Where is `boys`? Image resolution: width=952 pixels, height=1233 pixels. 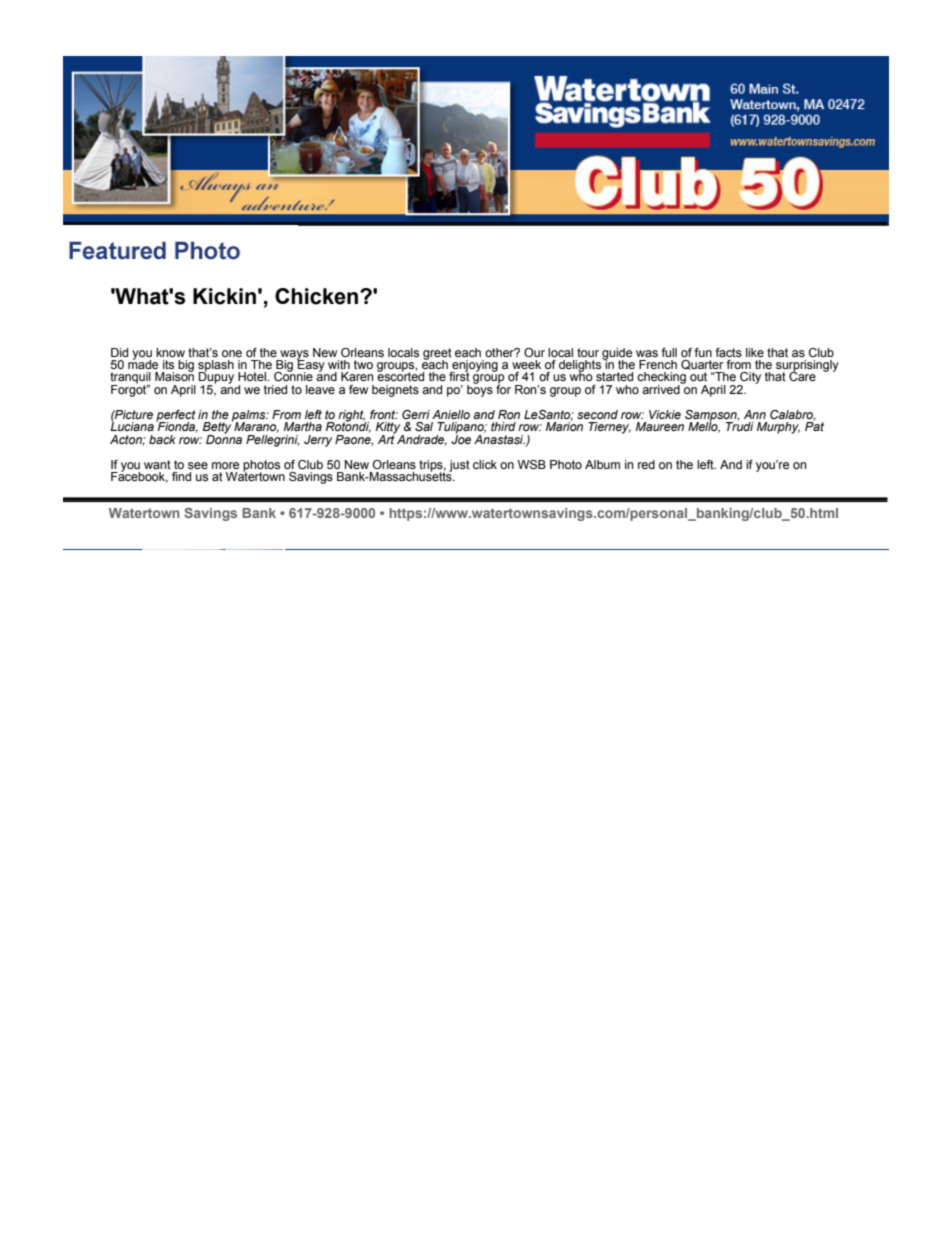
boys is located at coordinates (480, 389).
